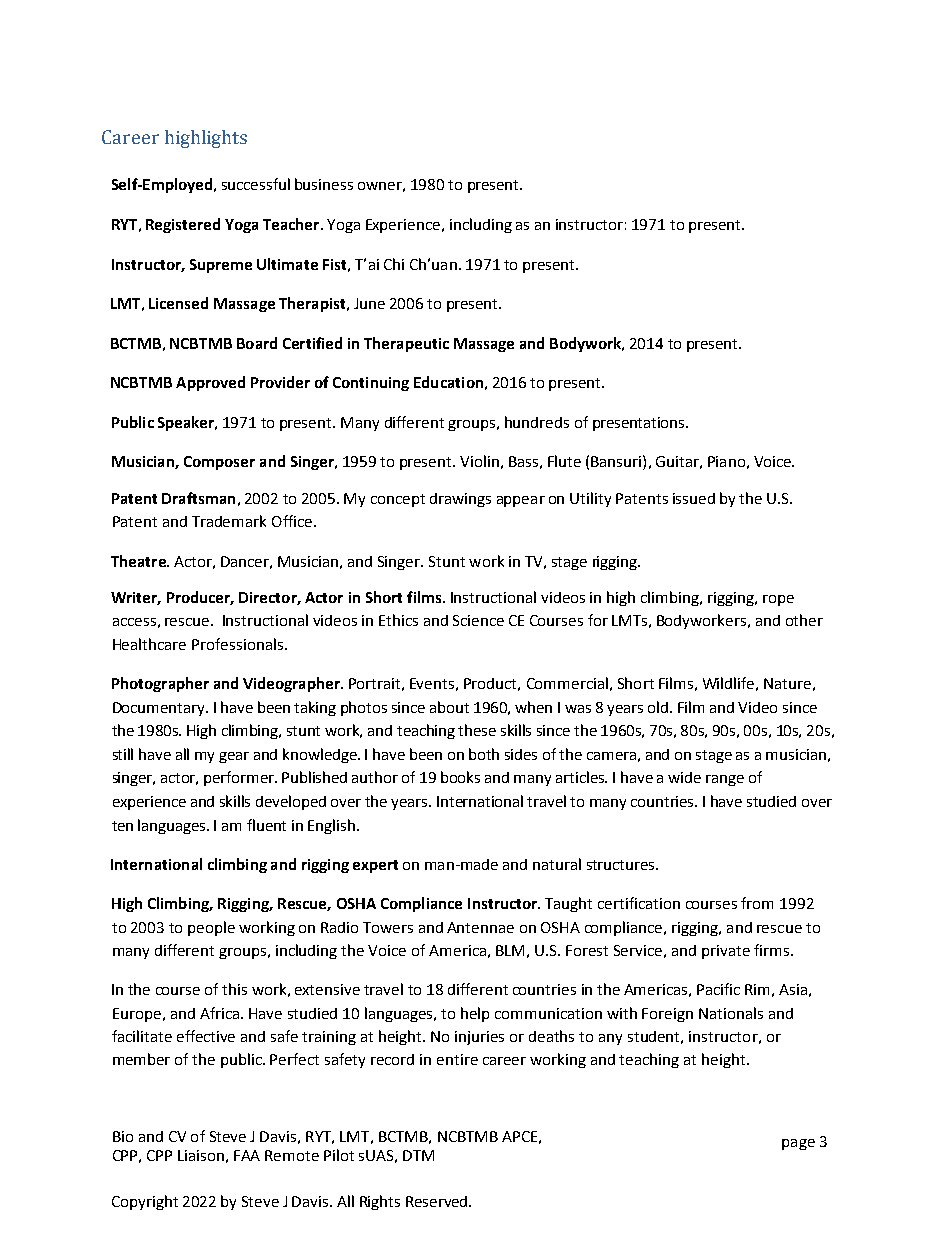 The width and height of the screenshot is (952, 1233). I want to click on about, so click(449, 707).
